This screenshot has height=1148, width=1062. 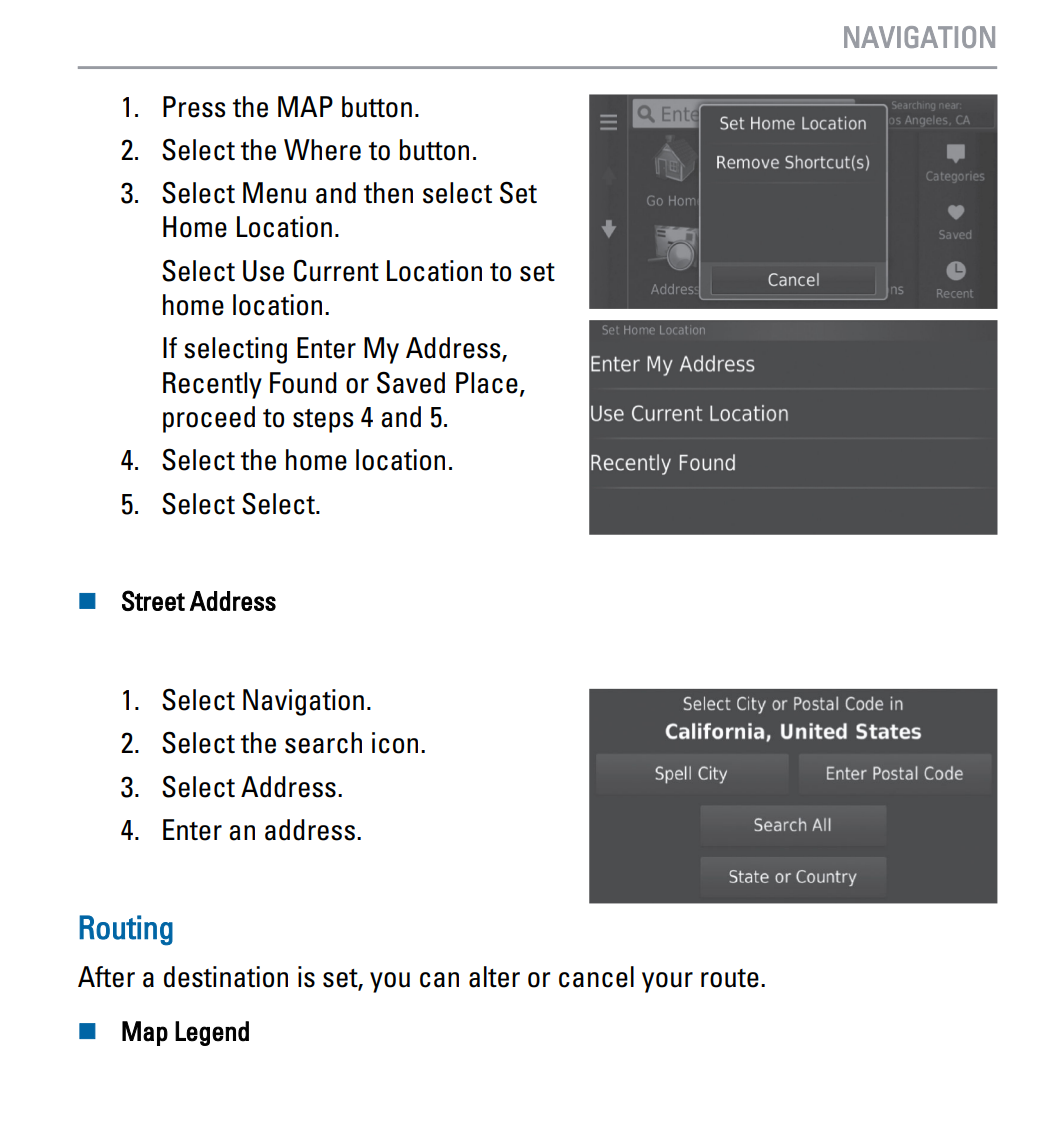 I want to click on cancel, so click(x=596, y=977).
